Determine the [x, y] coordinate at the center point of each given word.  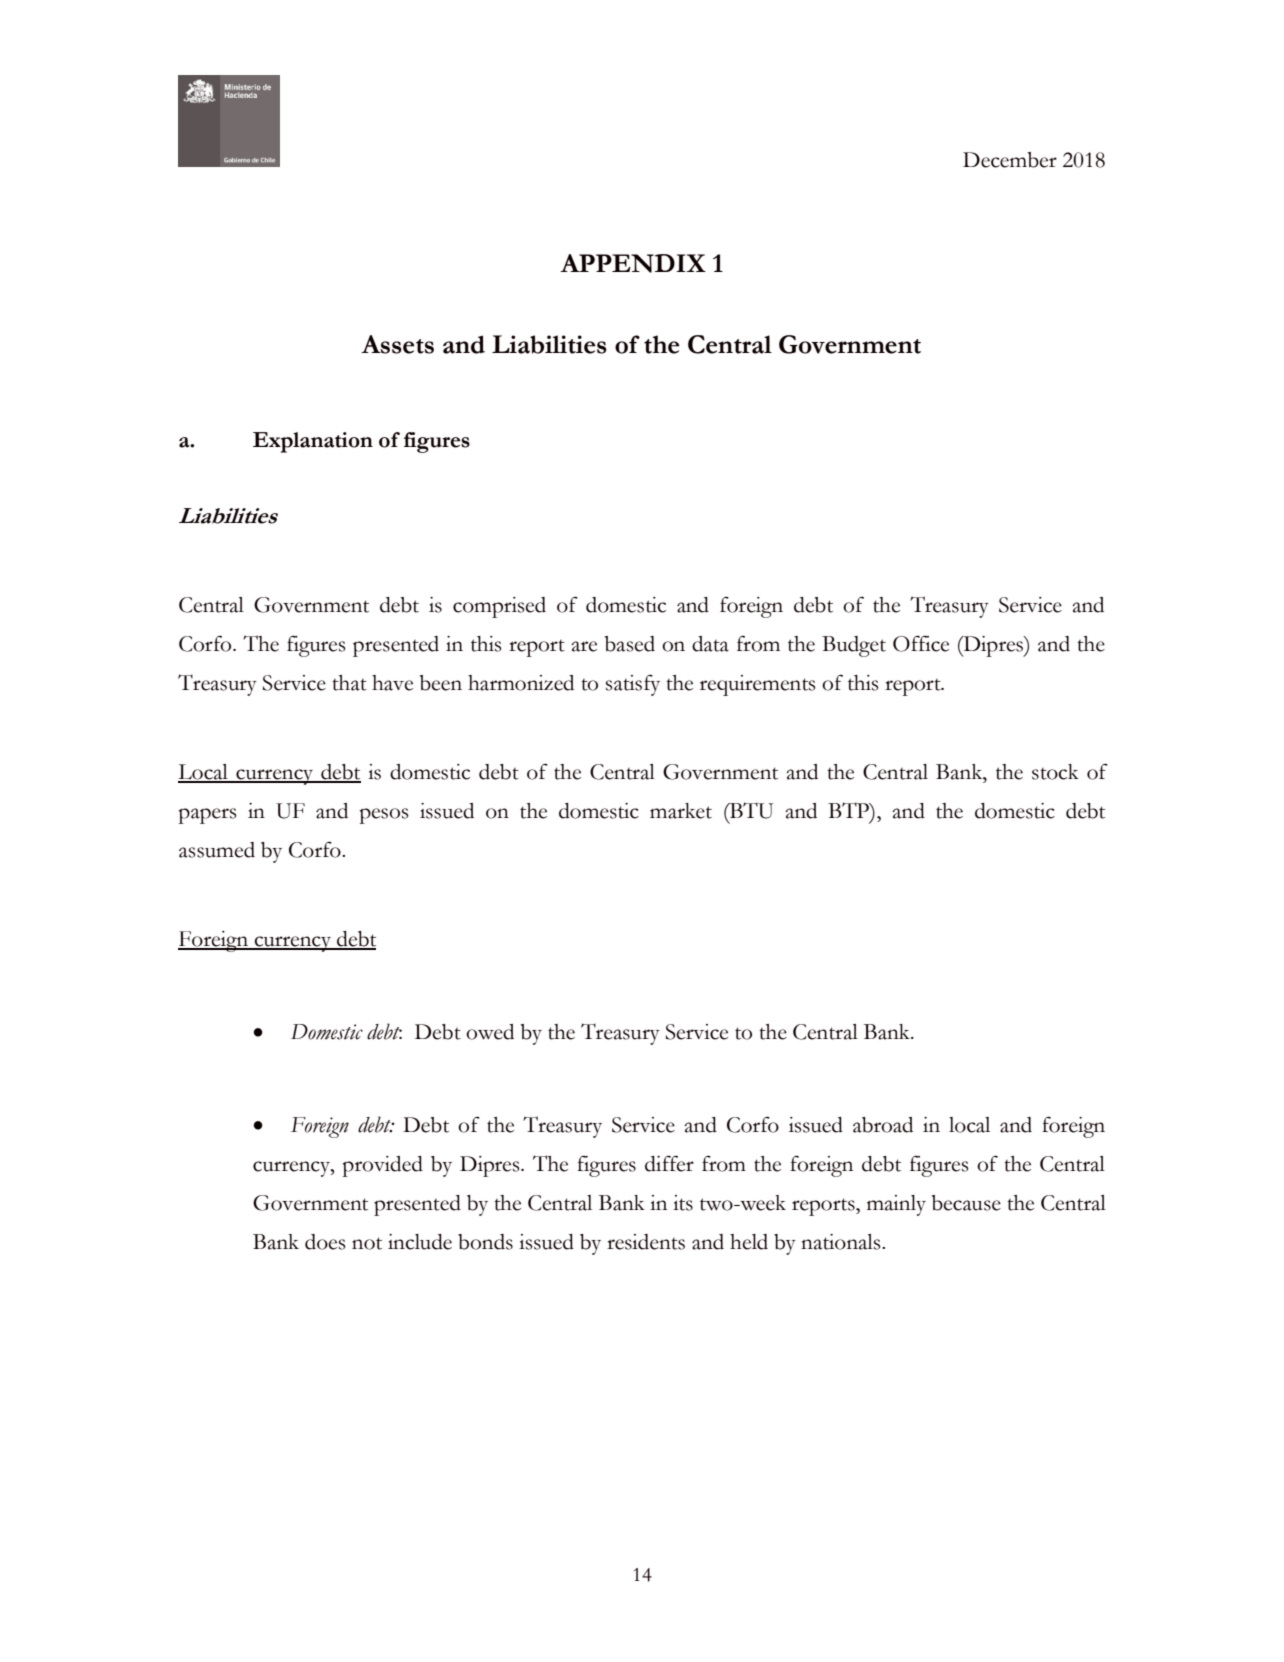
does [325, 1242]
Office [921, 643]
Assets [397, 344]
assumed [217, 850]
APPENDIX [633, 263]
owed [490, 1032]
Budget [854, 646]
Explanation [313, 442]
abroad [883, 1125]
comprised [499, 607]
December [1010, 160]
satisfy [633, 685]
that [349, 683]
